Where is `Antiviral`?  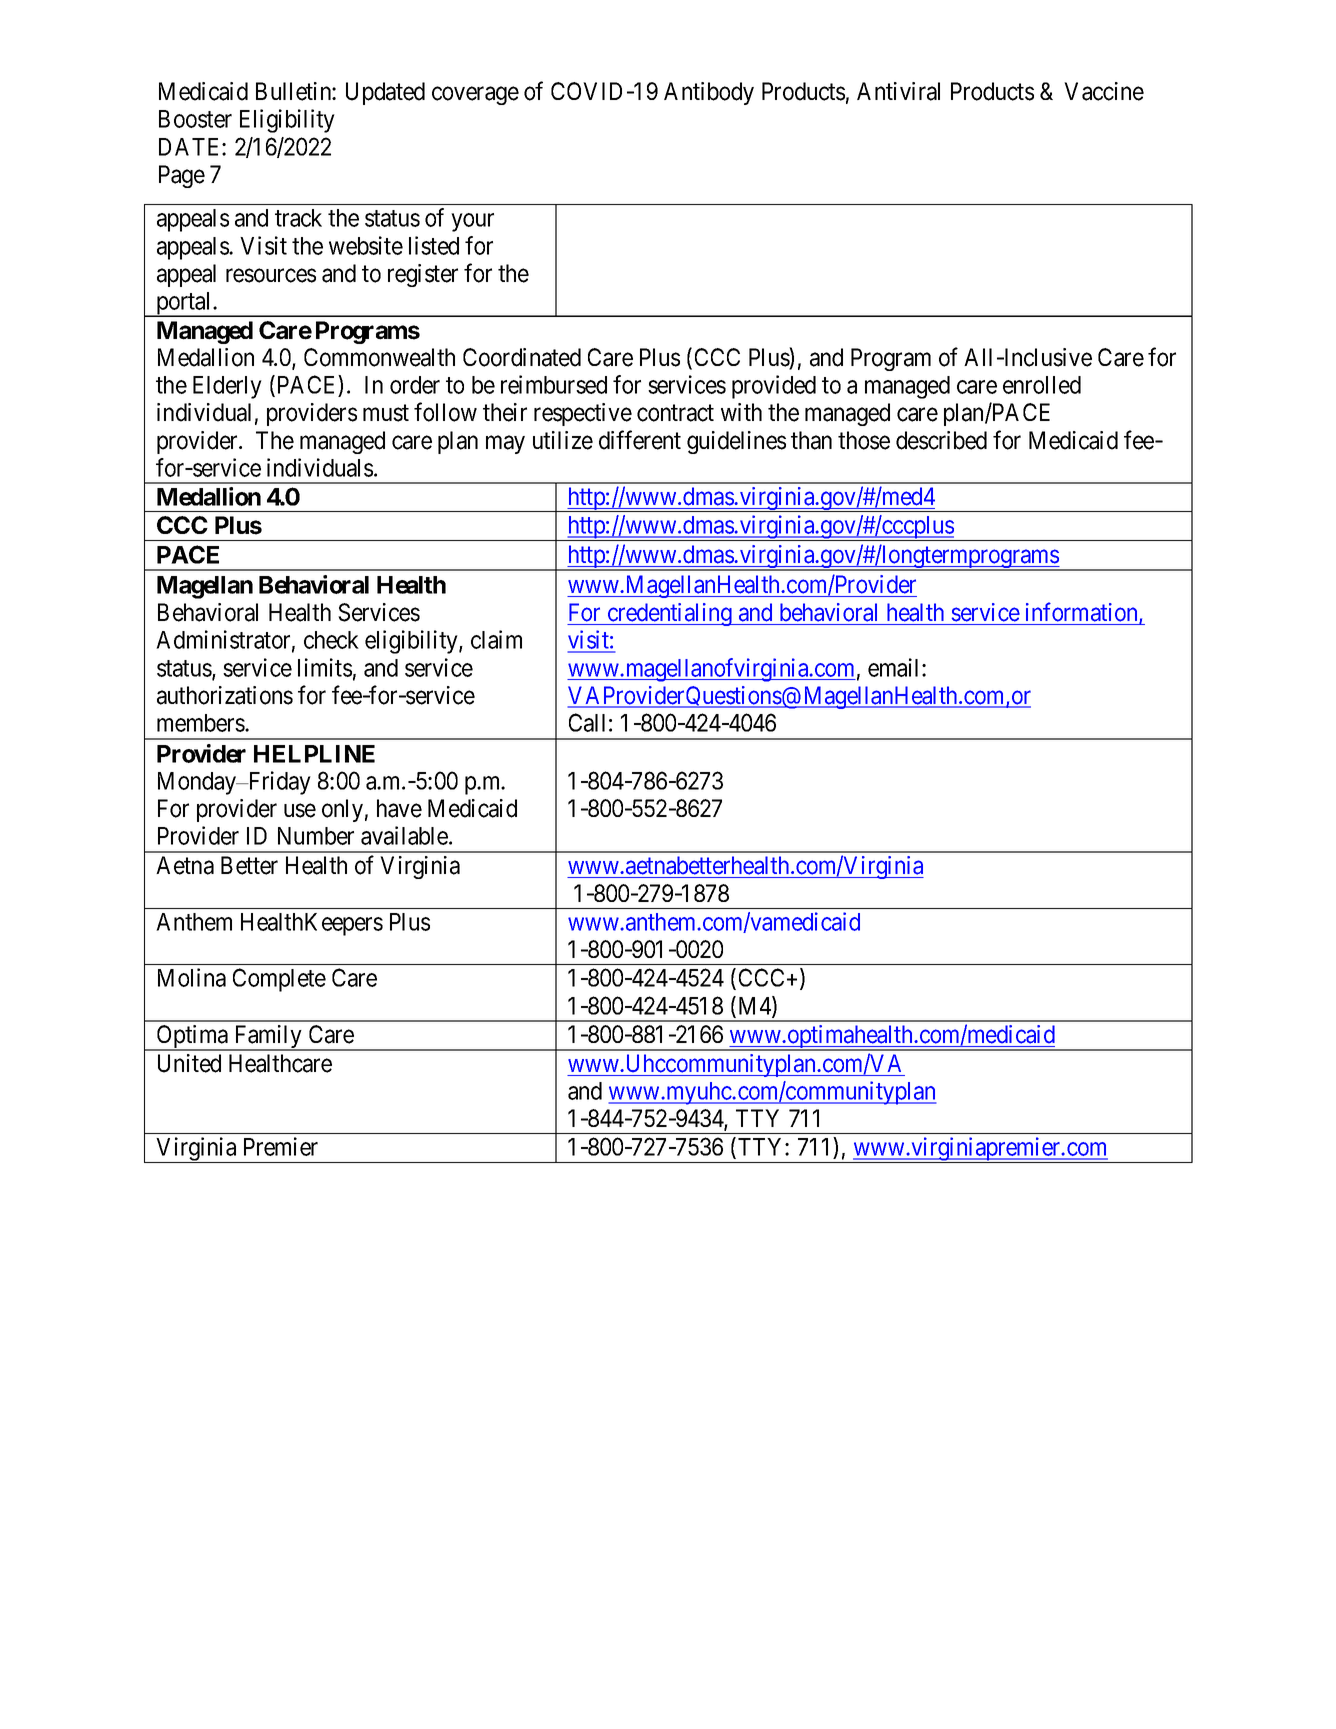
Antiviral is located at coordinates (898, 91).
